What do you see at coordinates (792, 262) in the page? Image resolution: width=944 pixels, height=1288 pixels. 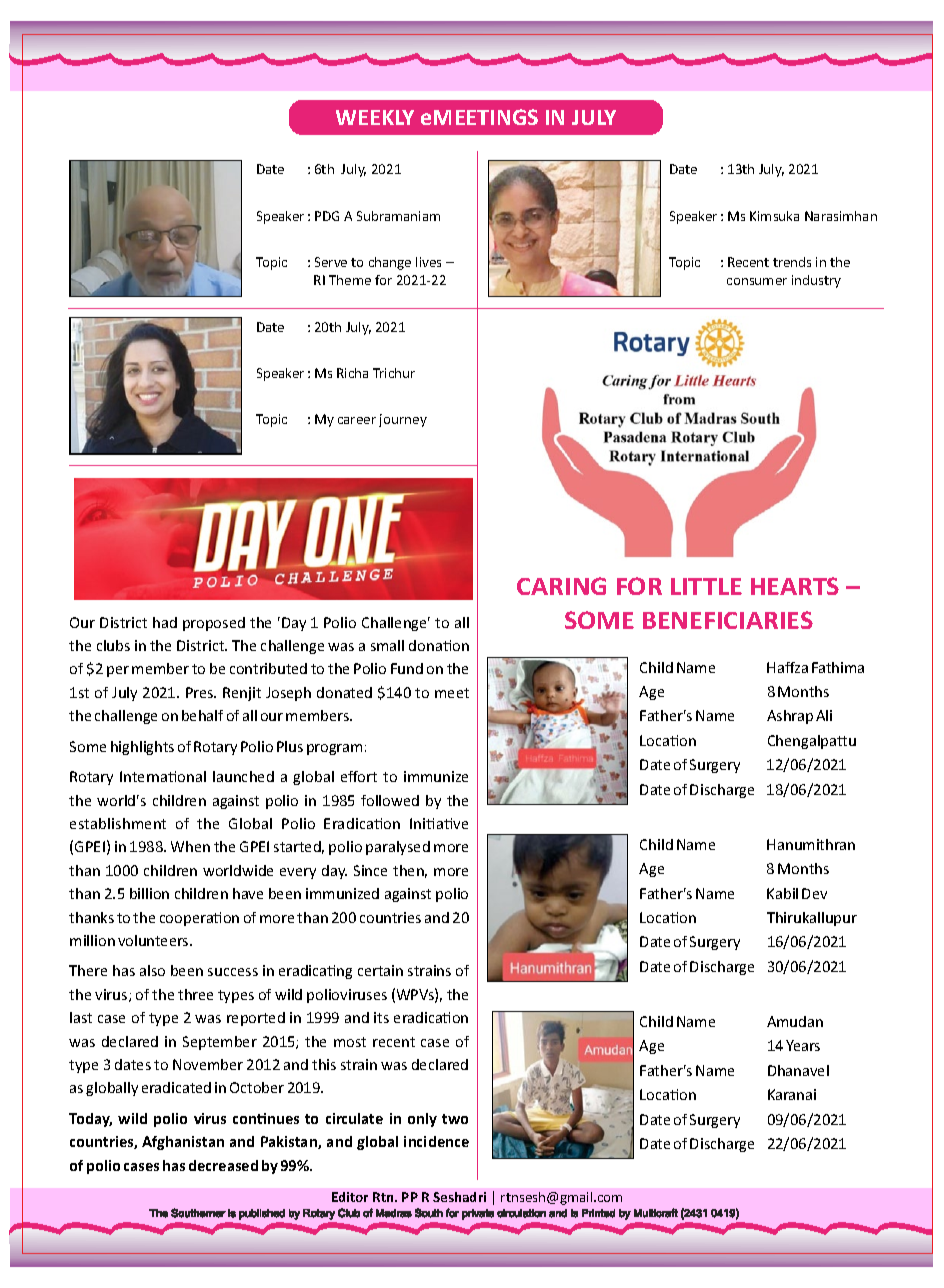 I see `trends` at bounding box center [792, 262].
